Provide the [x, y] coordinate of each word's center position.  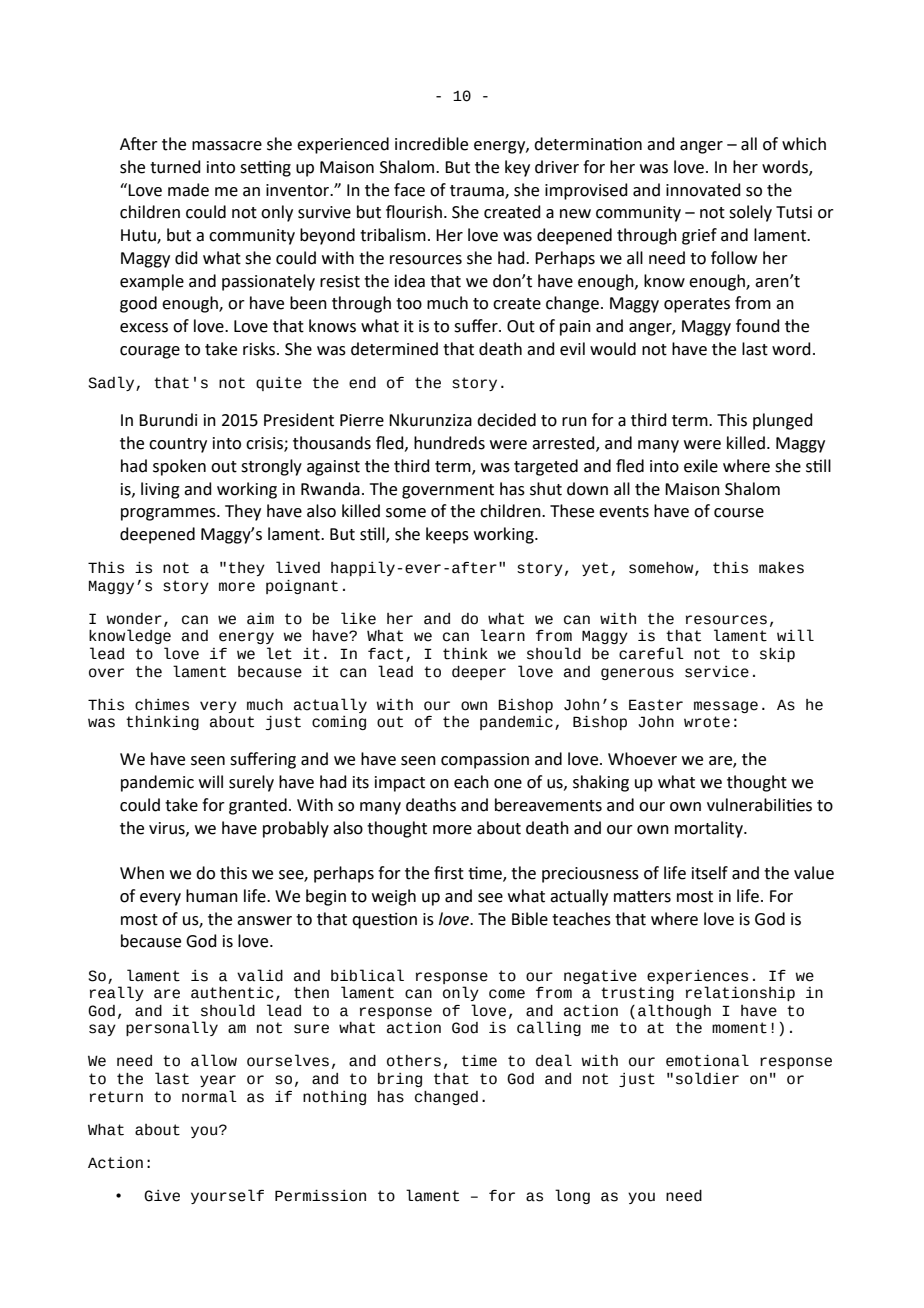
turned [175, 167]
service [717, 672]
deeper [479, 673]
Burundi [168, 420]
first [449, 873]
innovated [703, 190]
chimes [162, 705]
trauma [478, 191]
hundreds [449, 443]
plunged [783, 421]
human [212, 896]
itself [710, 873]
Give [162, 1196]
